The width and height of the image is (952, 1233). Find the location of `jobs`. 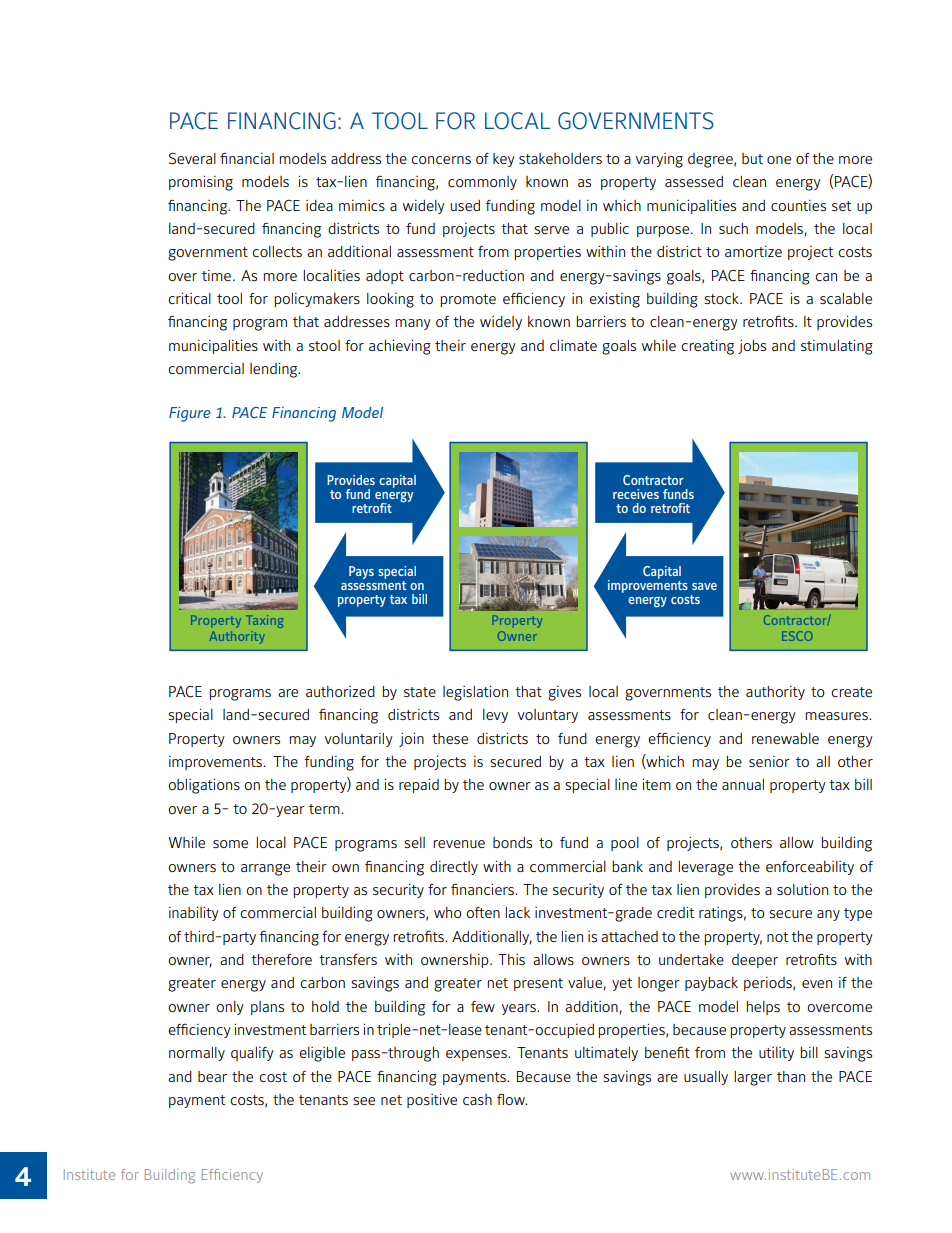

jobs is located at coordinates (752, 347).
